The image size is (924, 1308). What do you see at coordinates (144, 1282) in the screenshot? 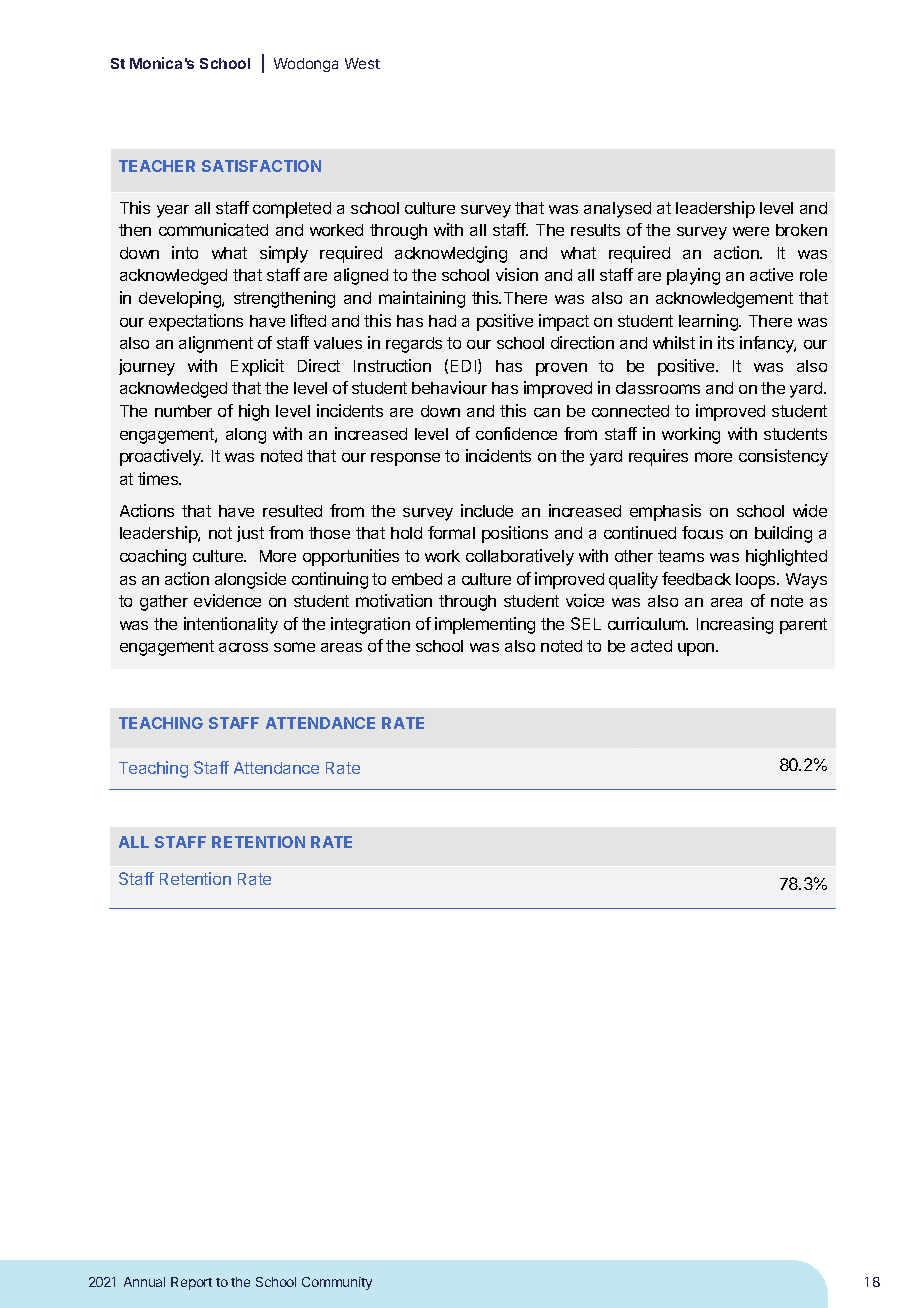
I see `Annual` at bounding box center [144, 1282].
